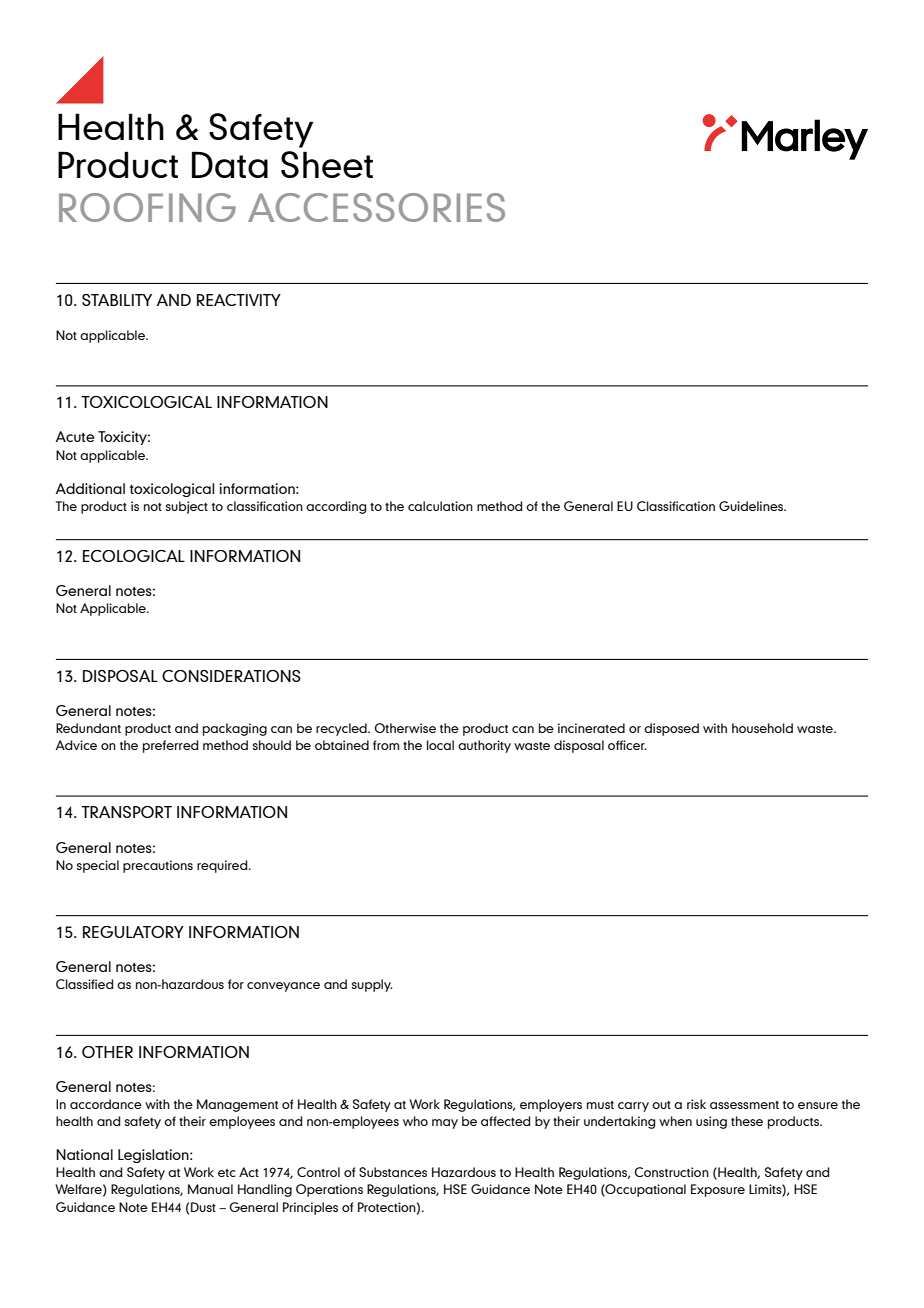 This screenshot has height=1308, width=924. I want to click on Guidelines, so click(752, 506).
